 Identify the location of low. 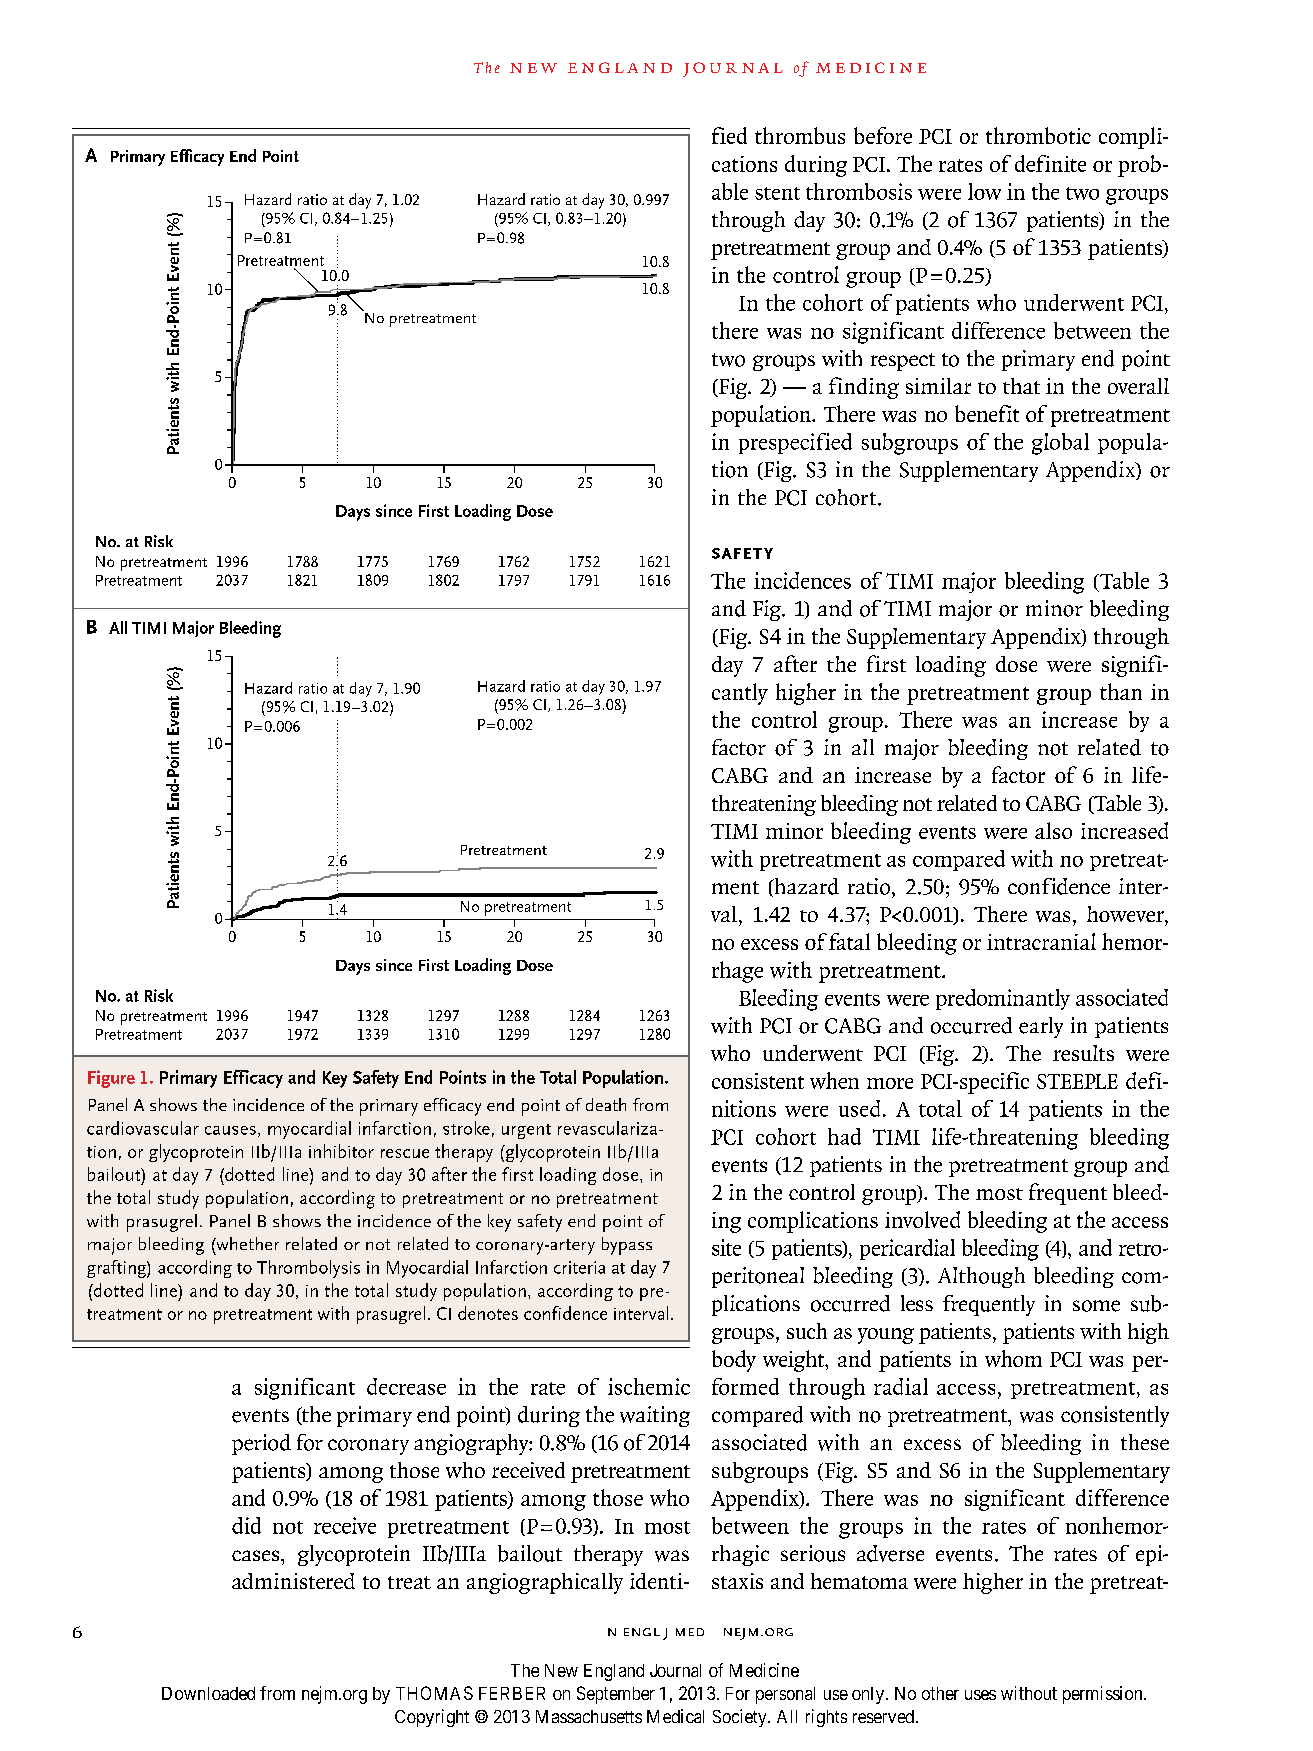
(984, 191).
